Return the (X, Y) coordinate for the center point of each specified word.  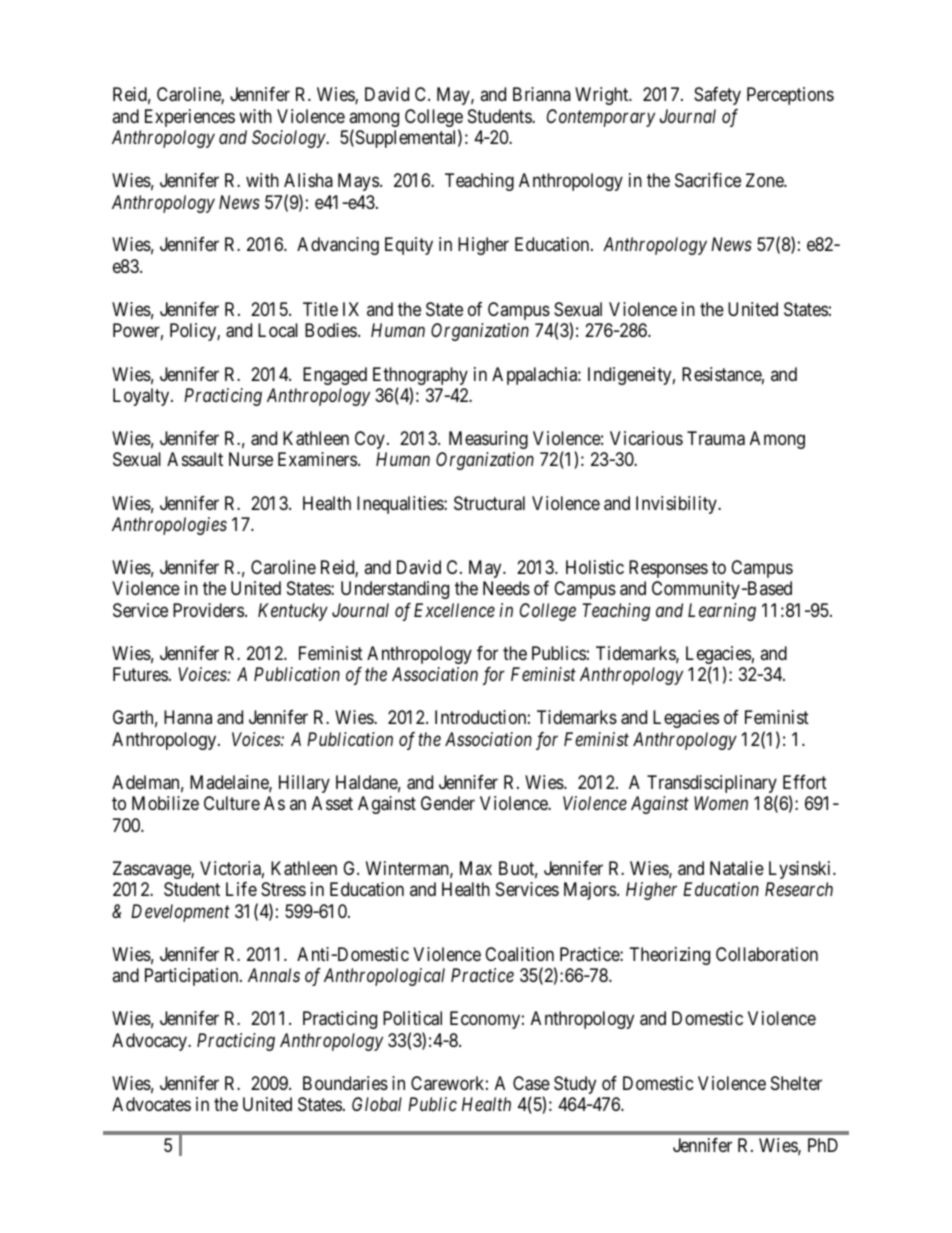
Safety (717, 96)
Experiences (190, 118)
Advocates (151, 1104)
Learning (722, 612)
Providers (208, 610)
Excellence (454, 610)
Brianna (542, 94)
